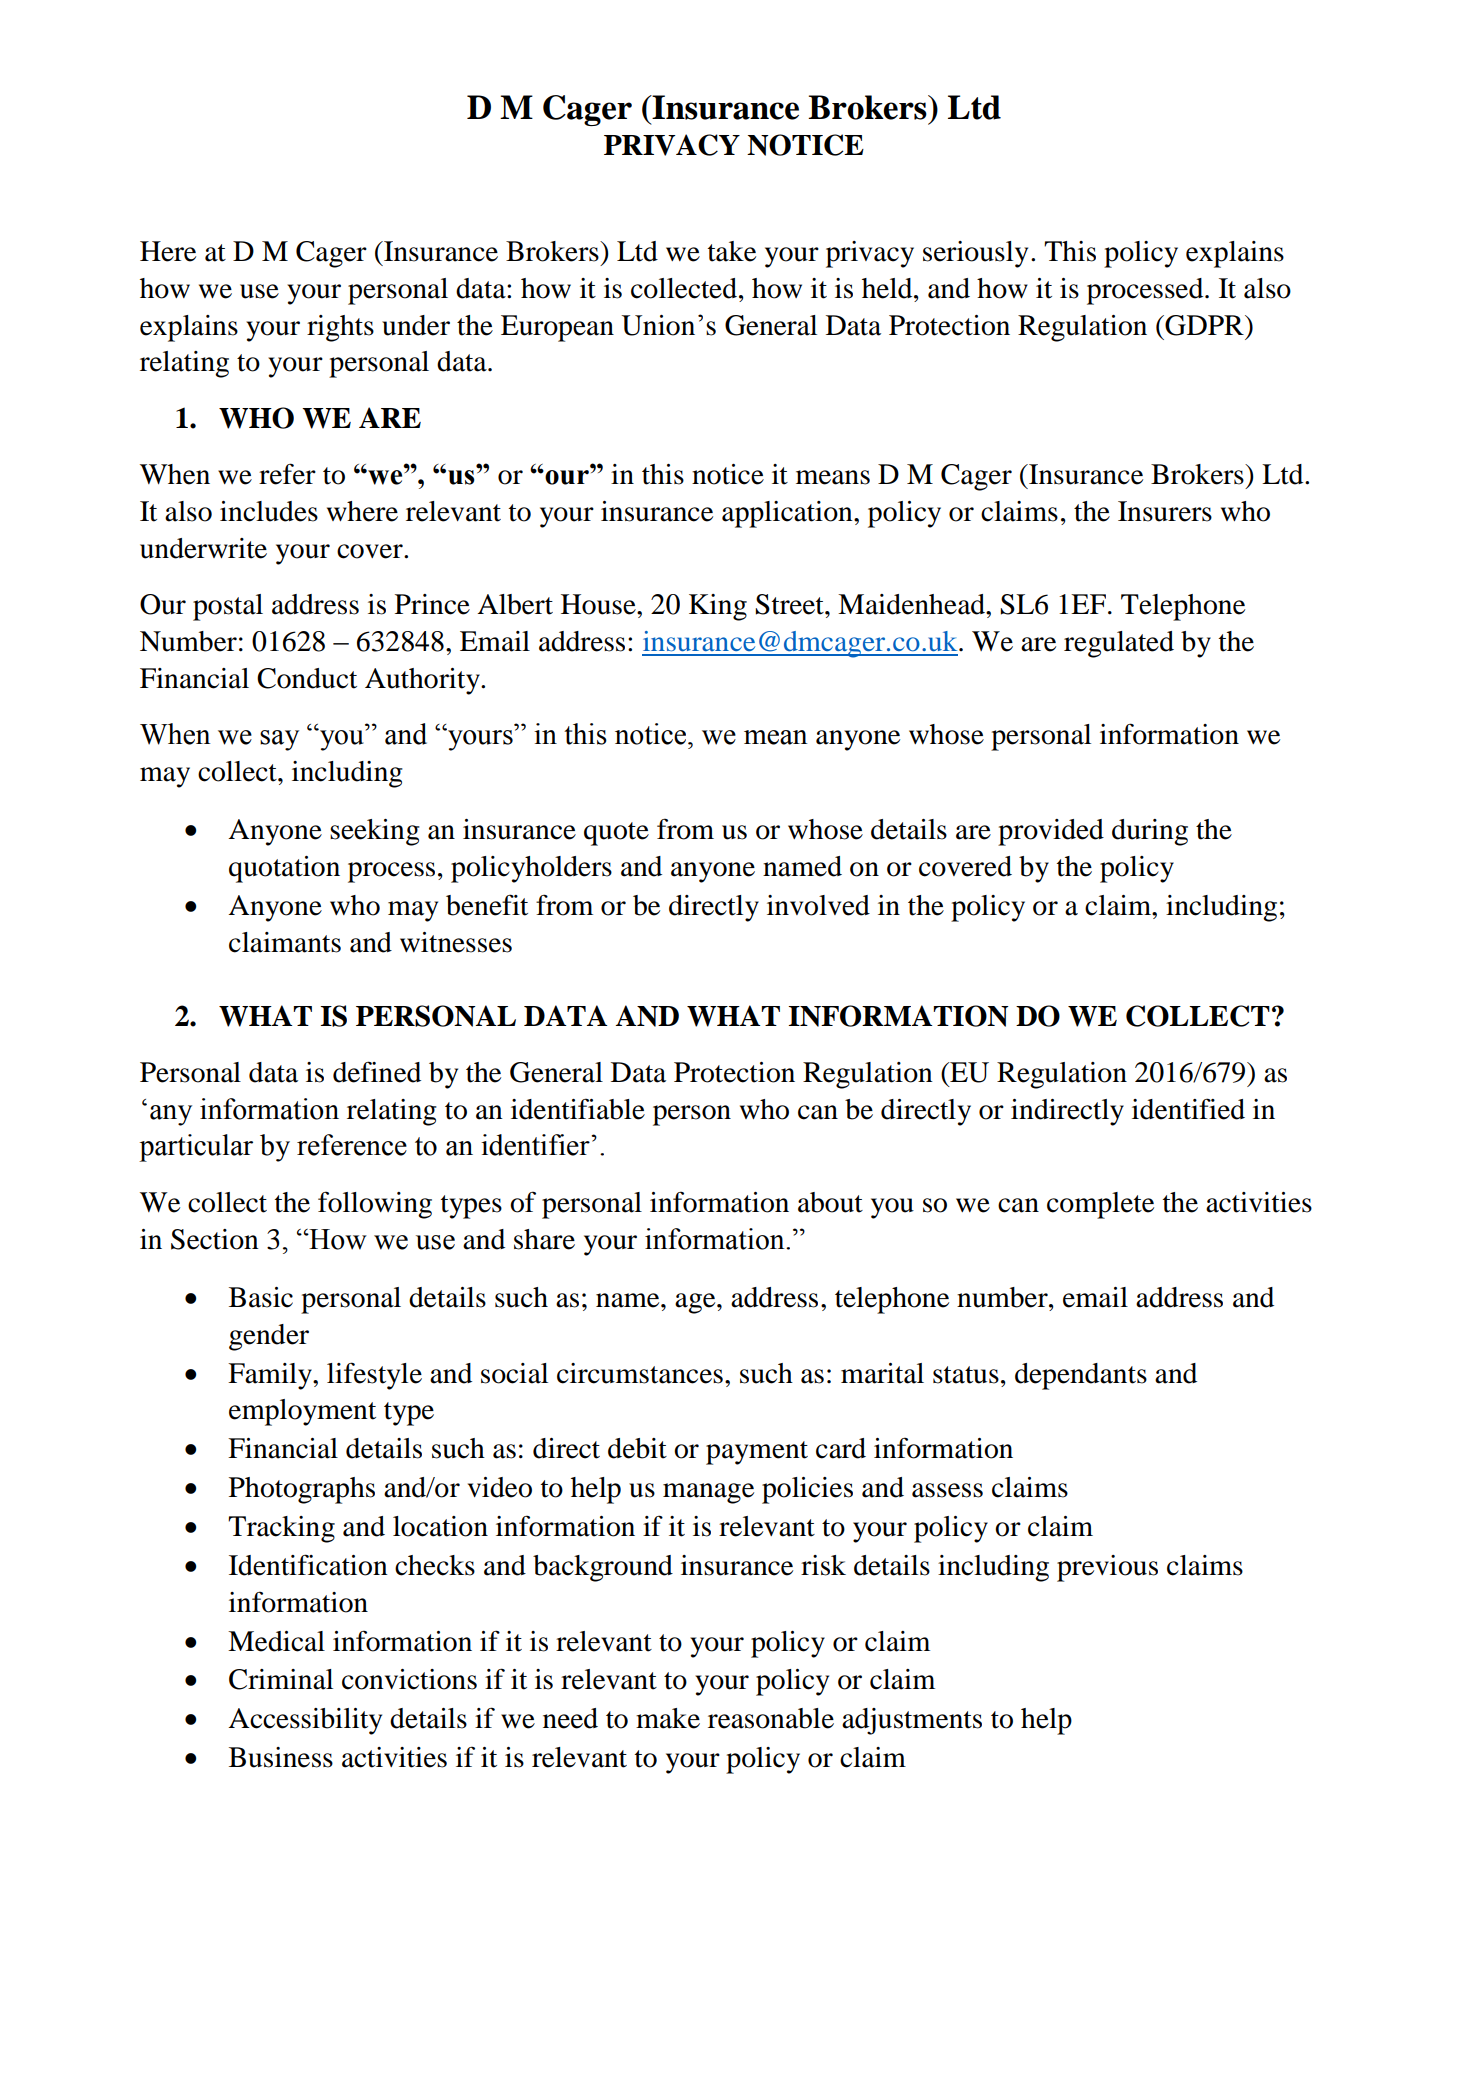  I want to click on rights, so click(340, 328).
